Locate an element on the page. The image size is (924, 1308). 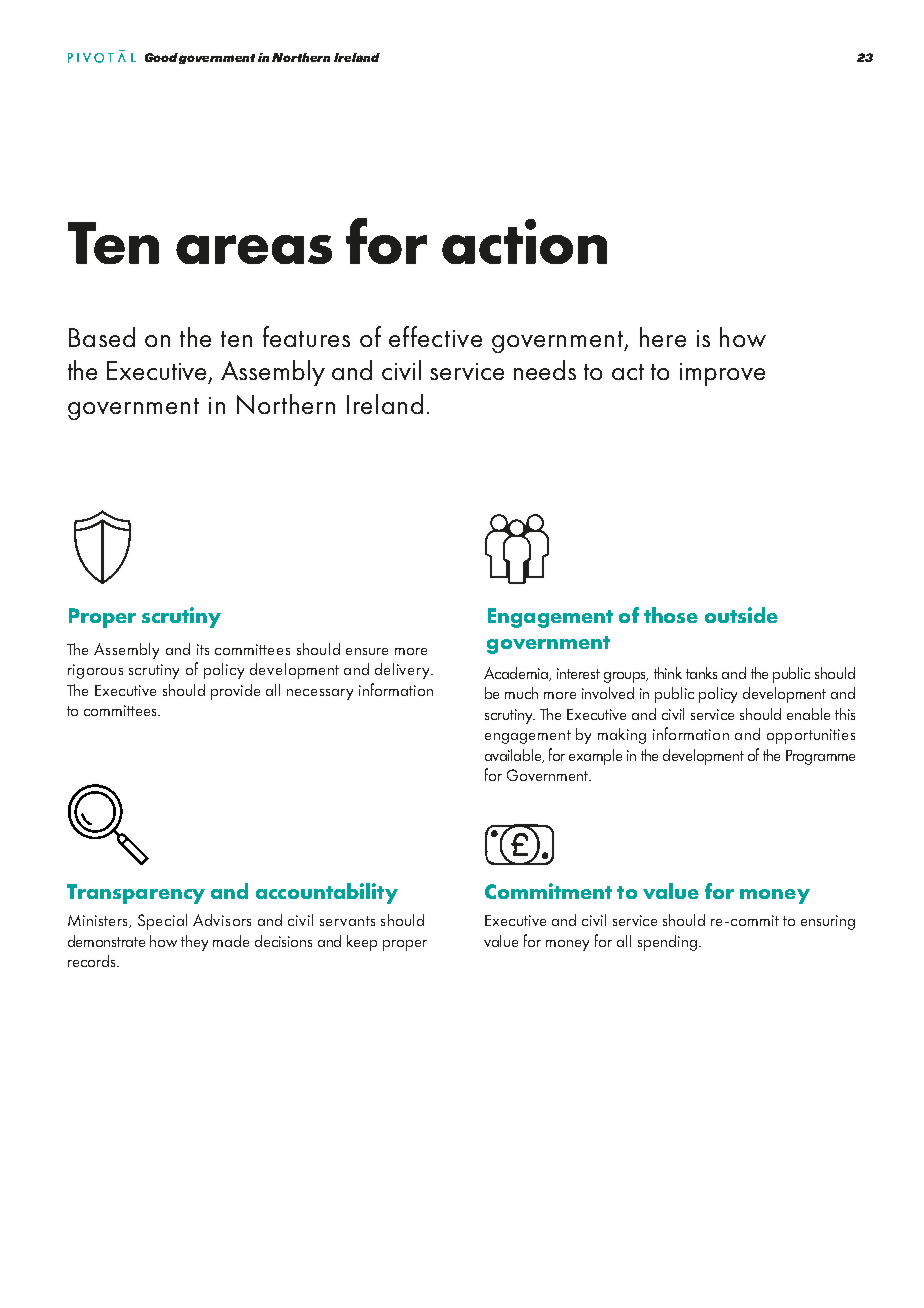
areas is located at coordinates (254, 249).
